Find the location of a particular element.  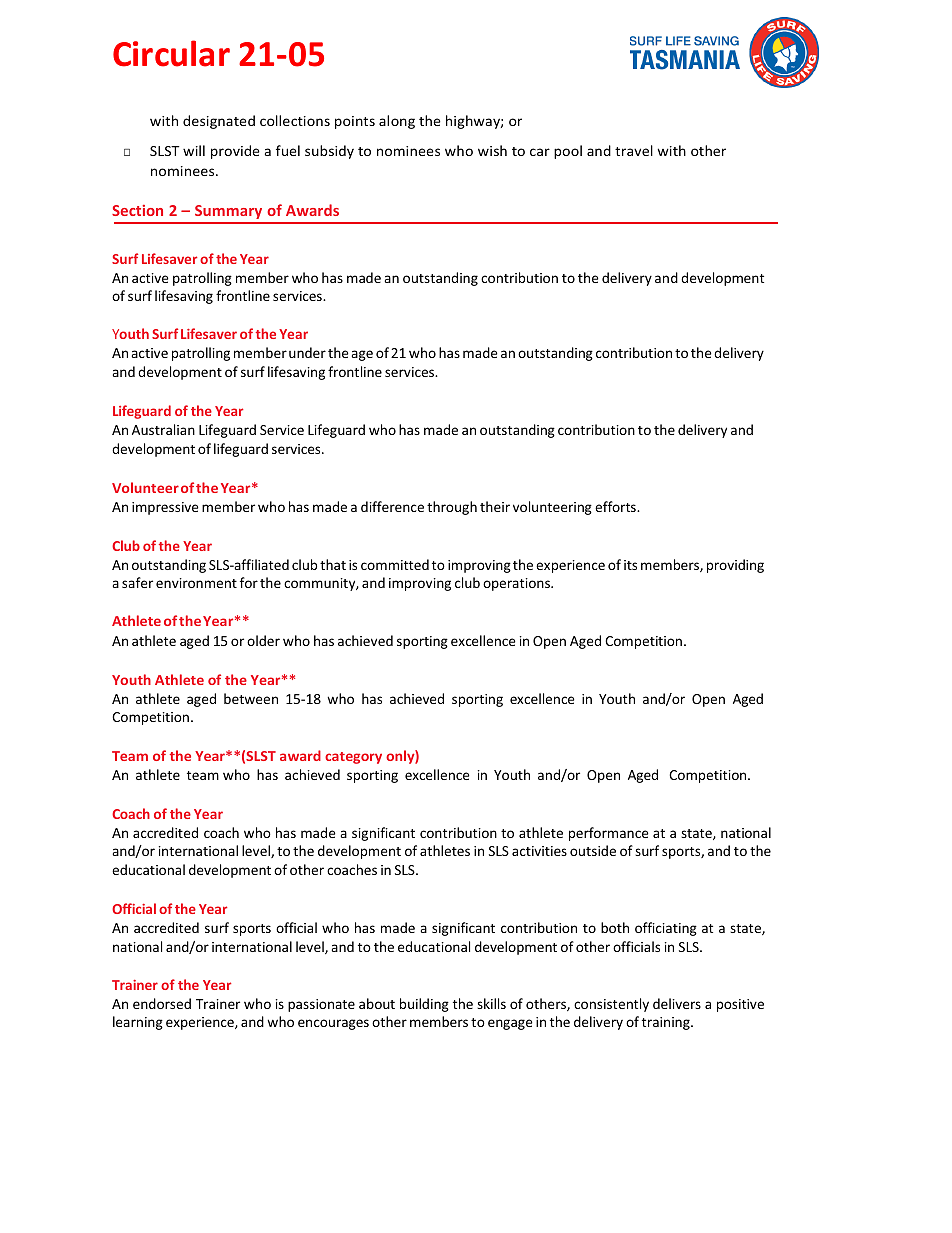

wish is located at coordinates (492, 150).
